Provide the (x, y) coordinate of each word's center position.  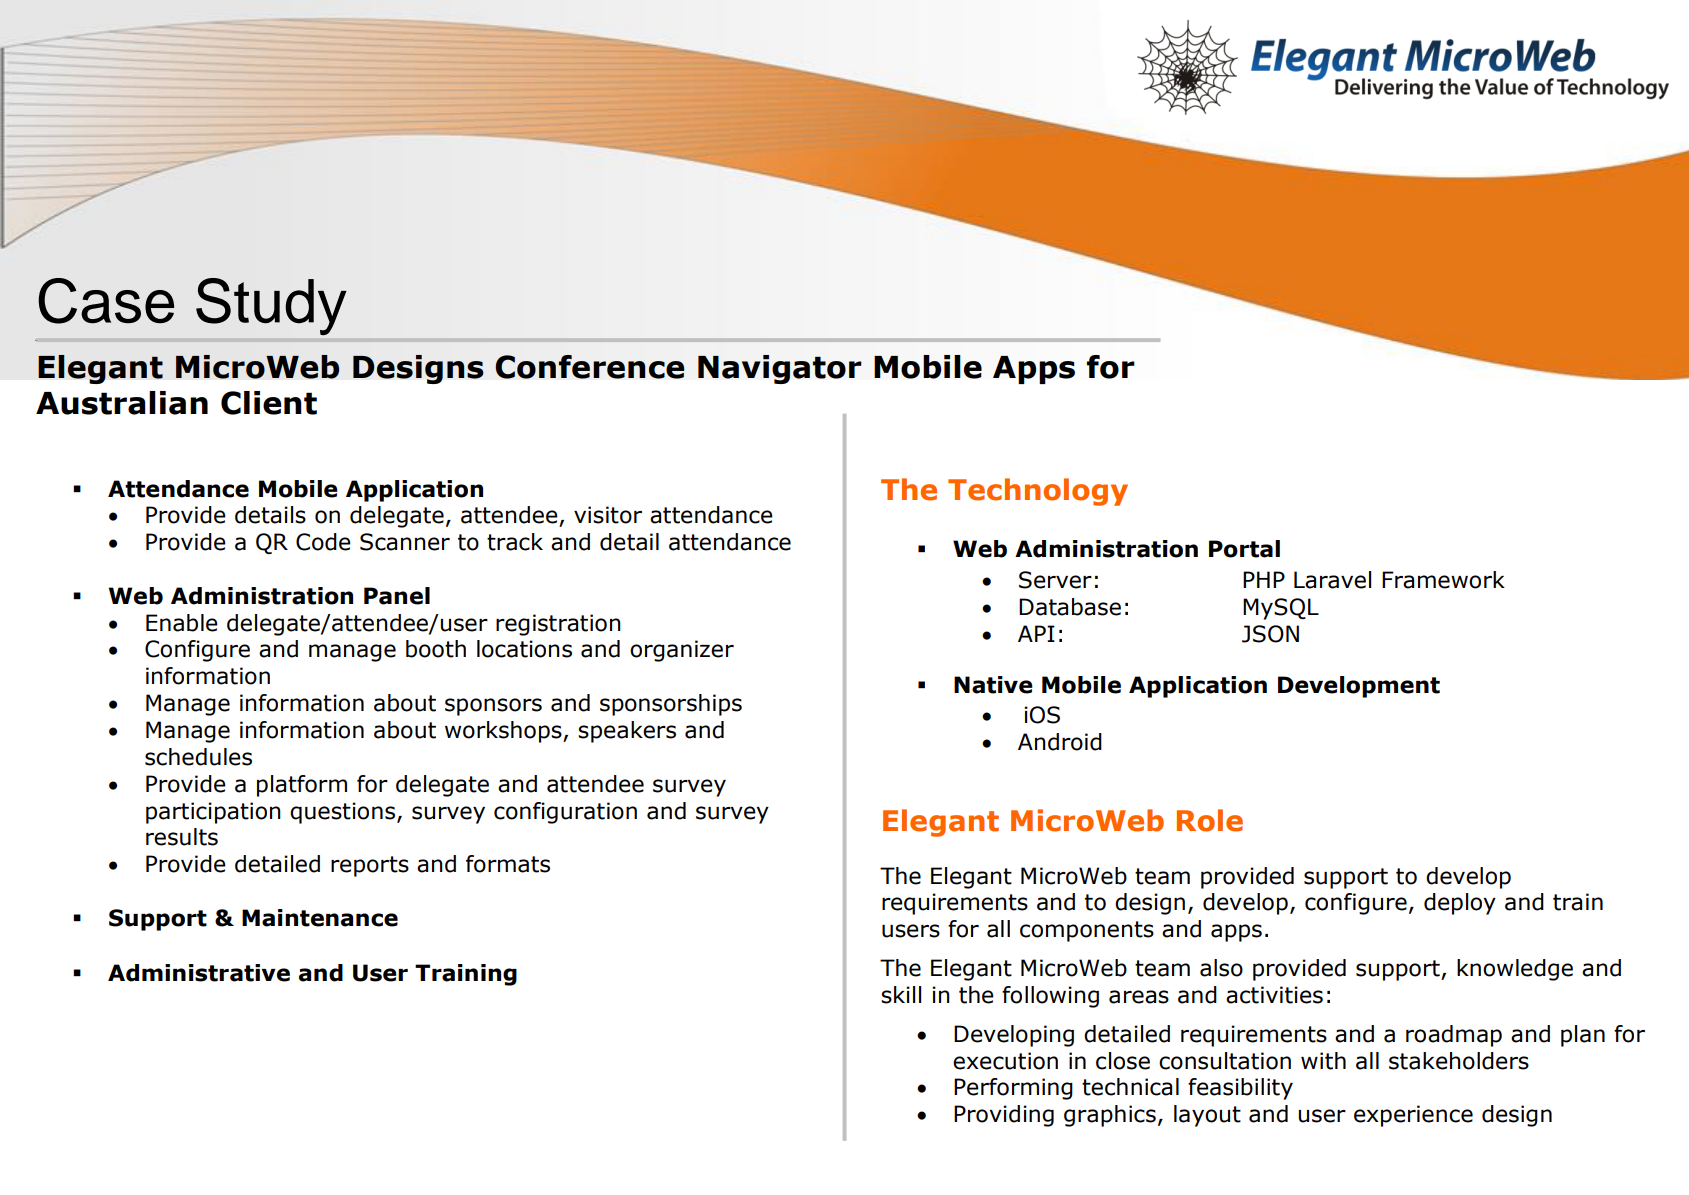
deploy (1460, 904)
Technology (1038, 492)
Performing (1013, 1089)
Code (323, 542)
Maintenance (320, 918)
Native (993, 685)
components (1087, 931)
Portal (1244, 549)
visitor (608, 515)
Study (271, 306)
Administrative (199, 973)
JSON (1270, 634)
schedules (198, 757)
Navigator (780, 369)
